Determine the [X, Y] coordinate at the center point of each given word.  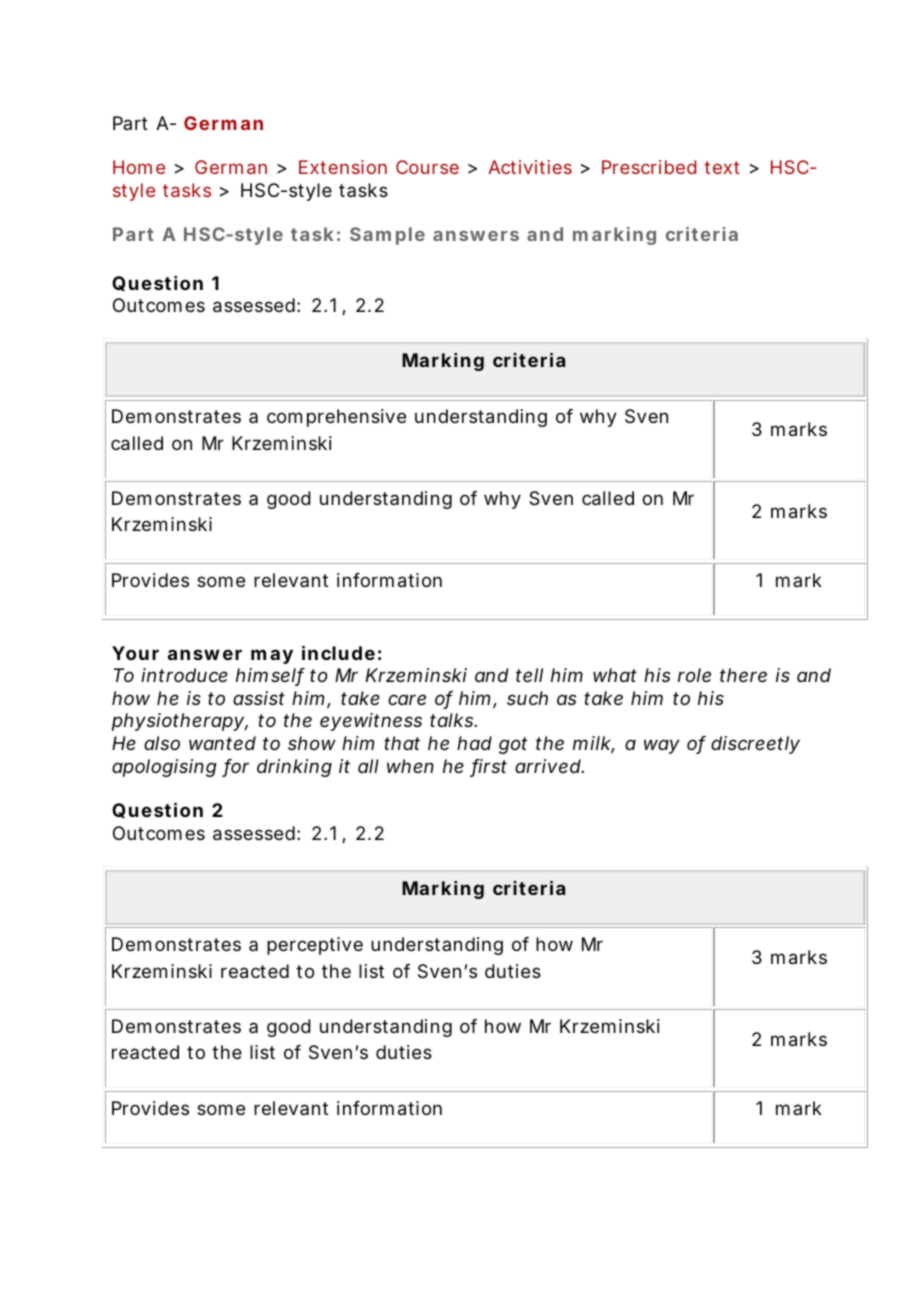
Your [135, 653]
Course [427, 167]
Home [139, 167]
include [338, 652]
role [694, 675]
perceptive [315, 946]
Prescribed [649, 167]
